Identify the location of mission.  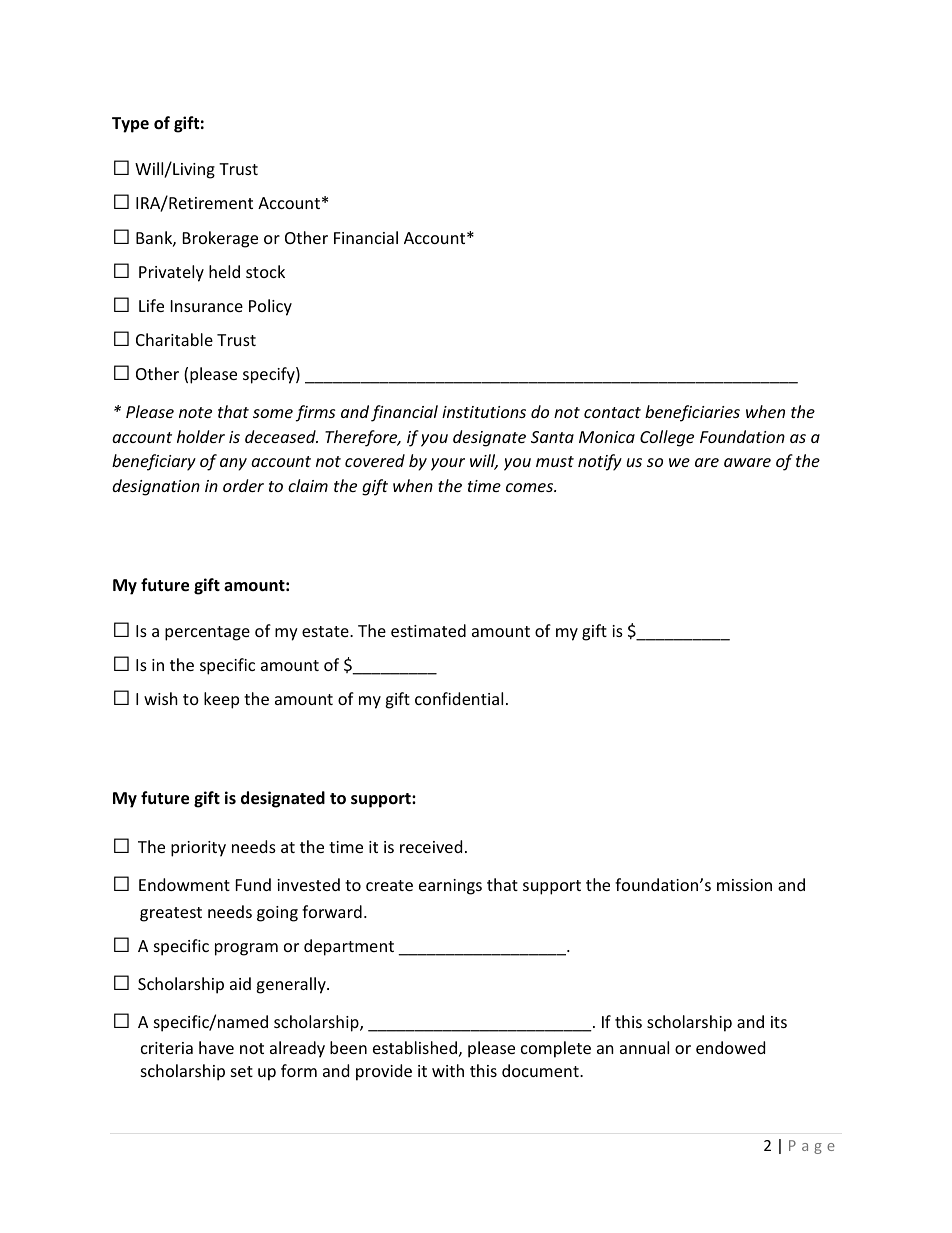
(744, 885).
